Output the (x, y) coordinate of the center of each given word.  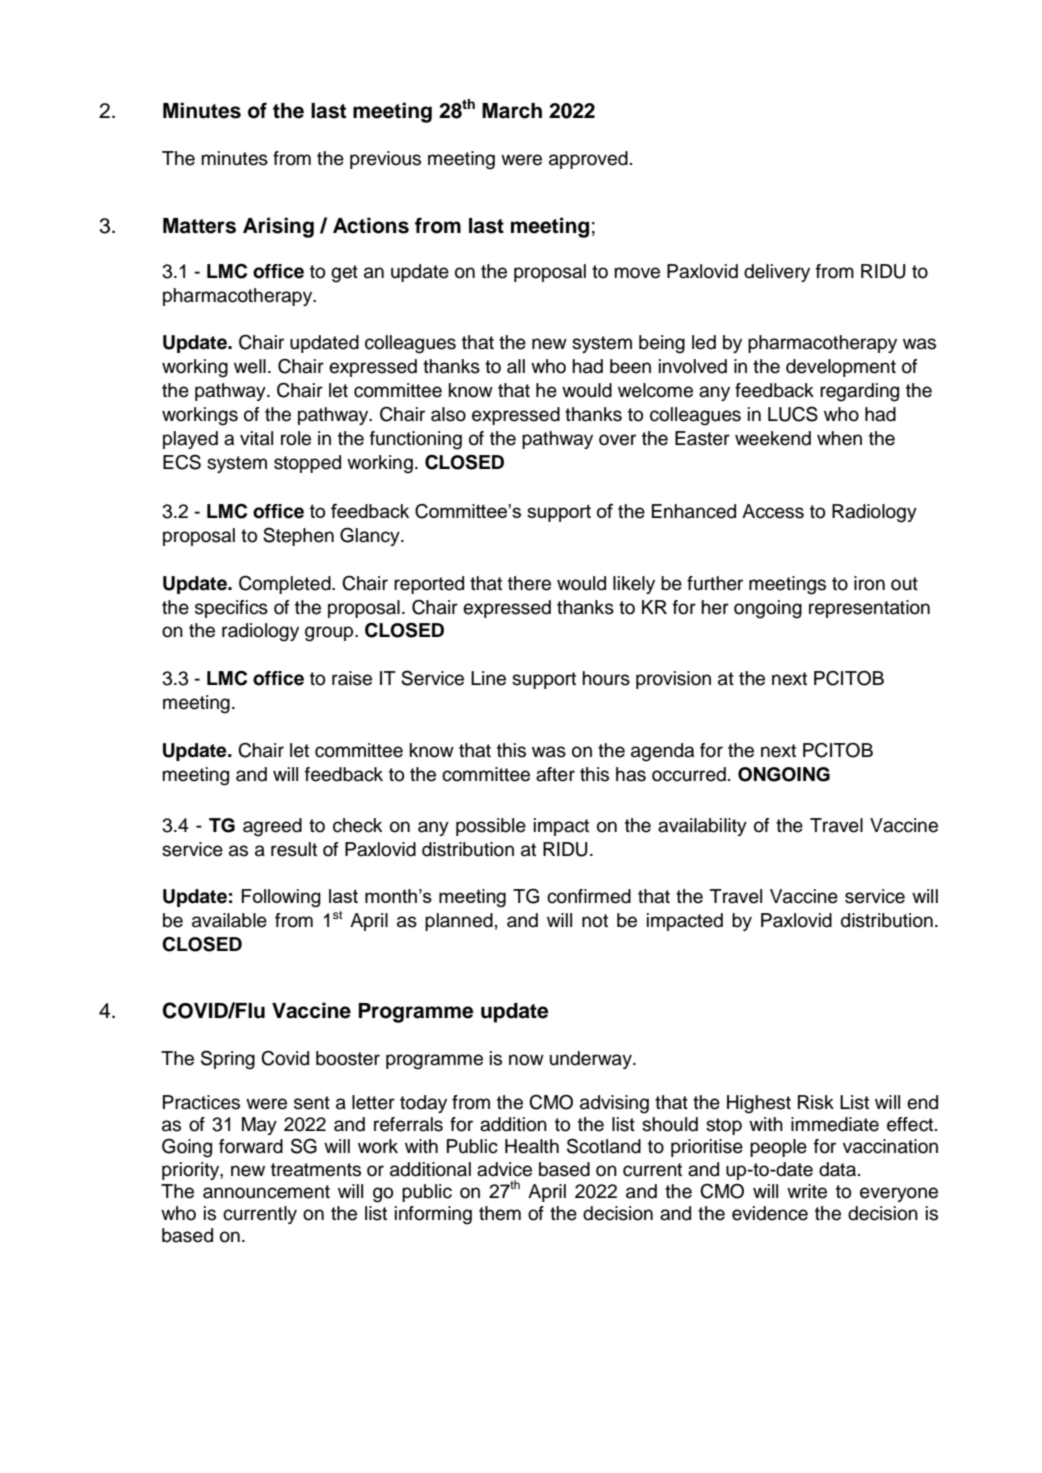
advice (504, 1169)
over (617, 440)
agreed (272, 827)
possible (491, 827)
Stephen (298, 536)
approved (588, 160)
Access (773, 511)
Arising (278, 227)
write (807, 1191)
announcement (266, 1192)
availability (702, 827)
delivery (777, 273)
